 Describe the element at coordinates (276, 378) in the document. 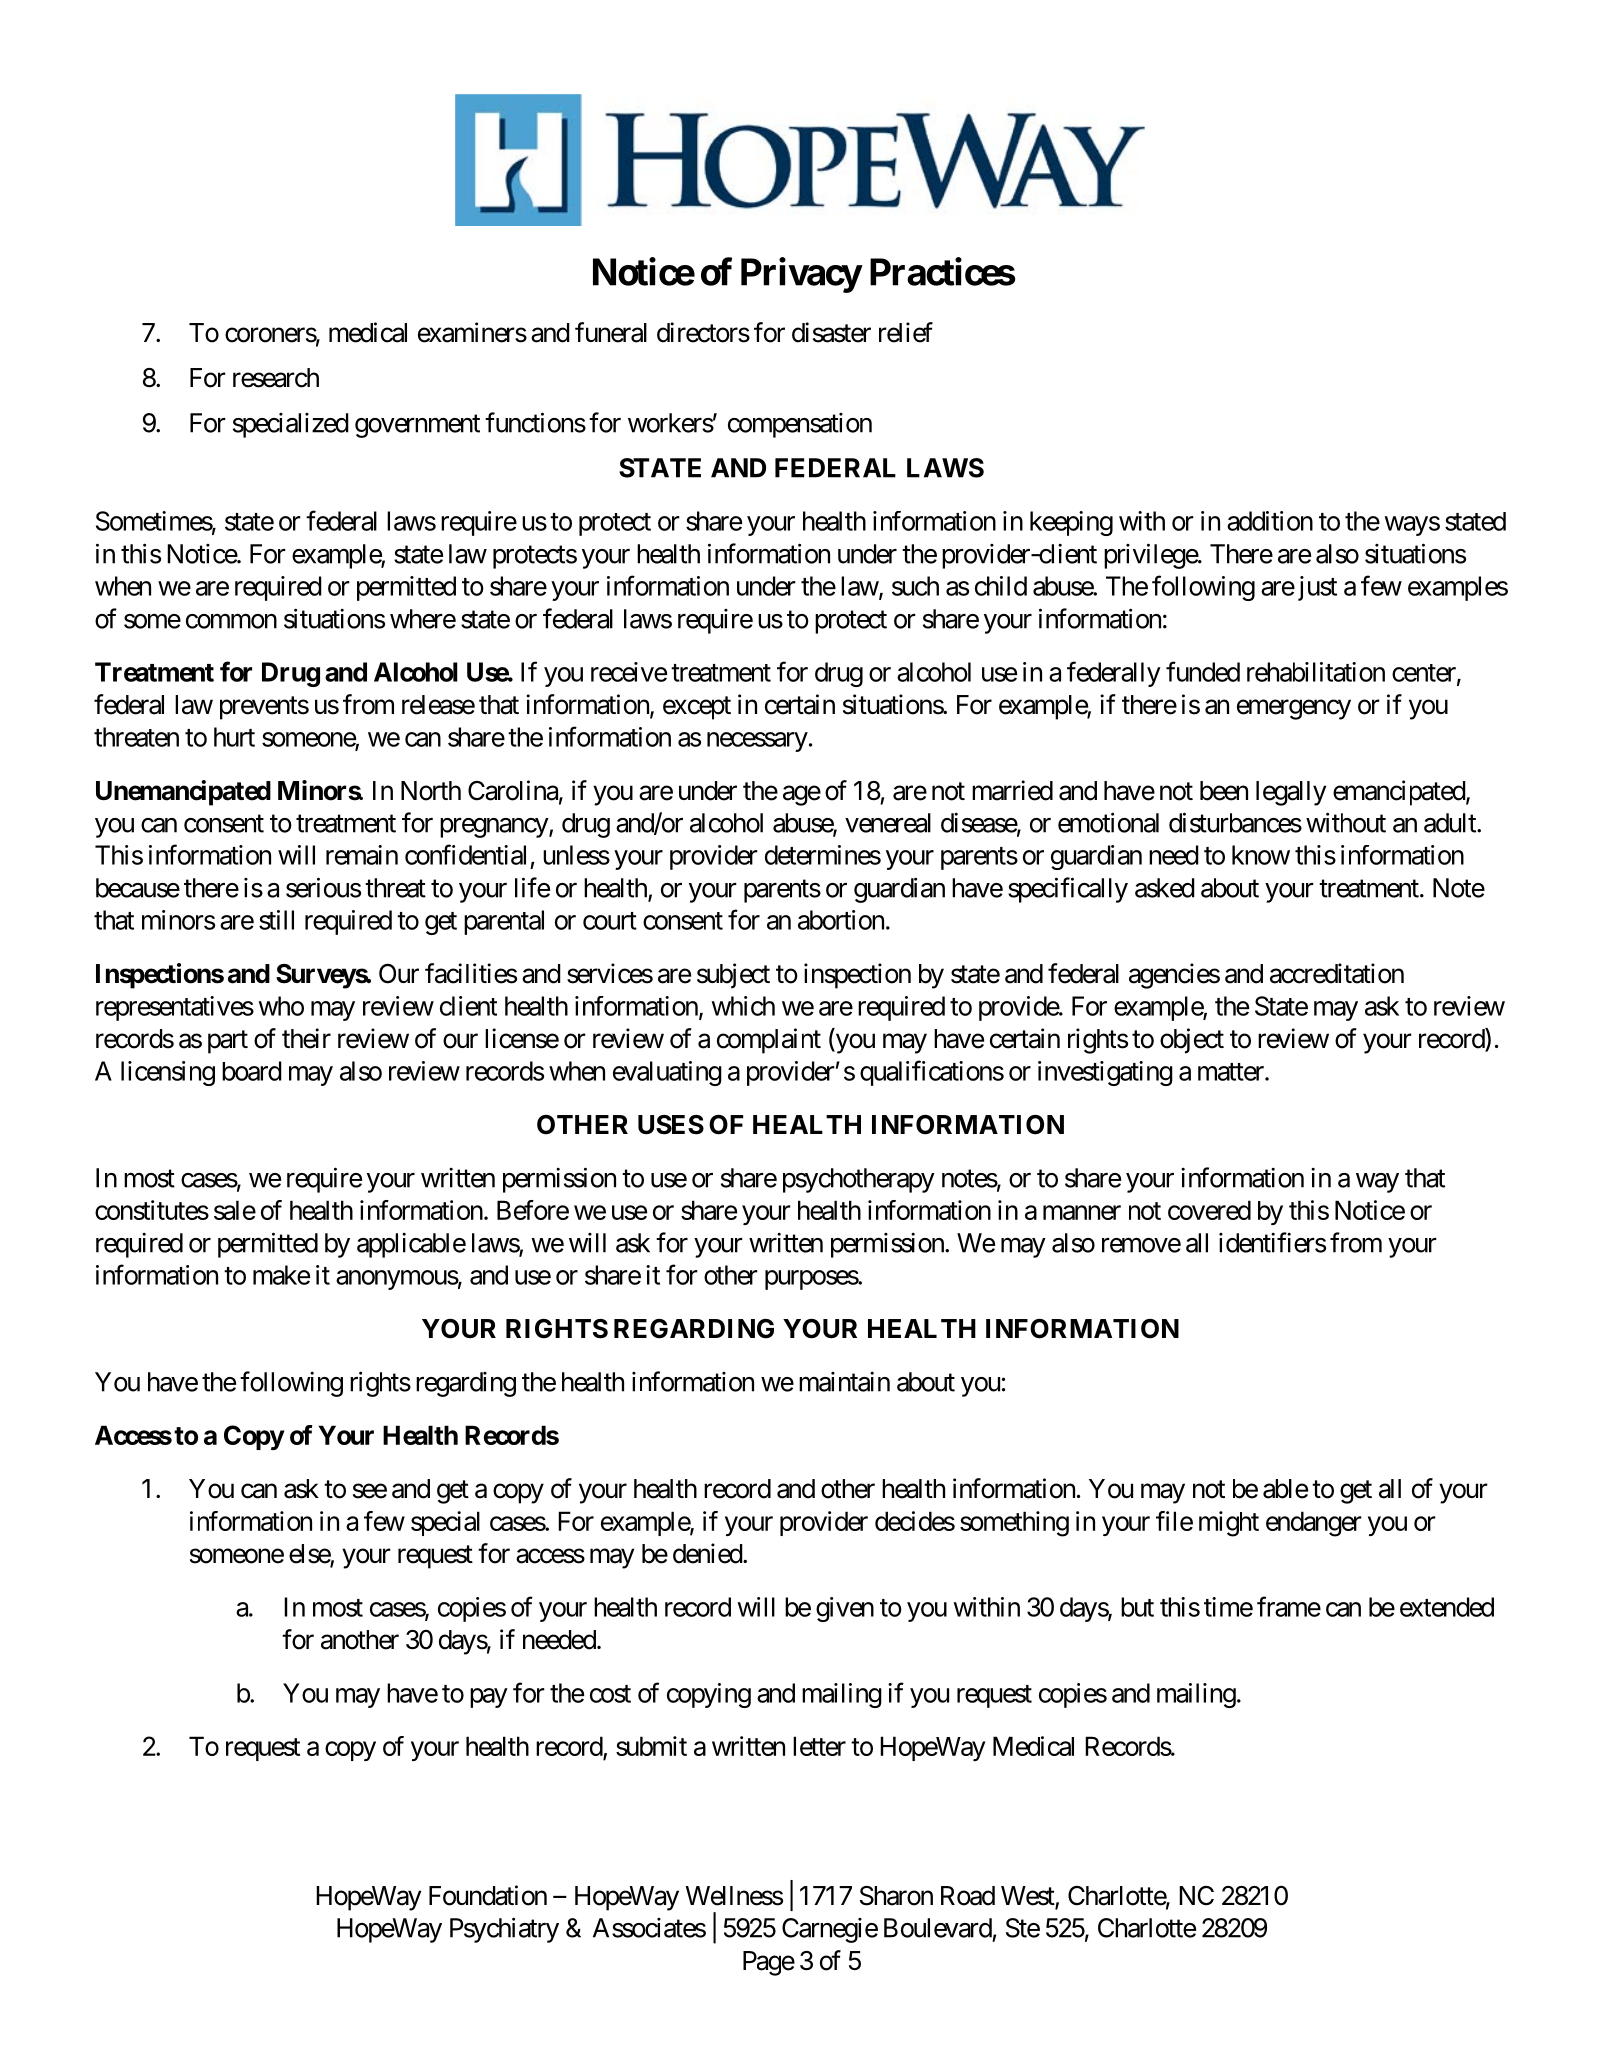

I see `research` at that location.
